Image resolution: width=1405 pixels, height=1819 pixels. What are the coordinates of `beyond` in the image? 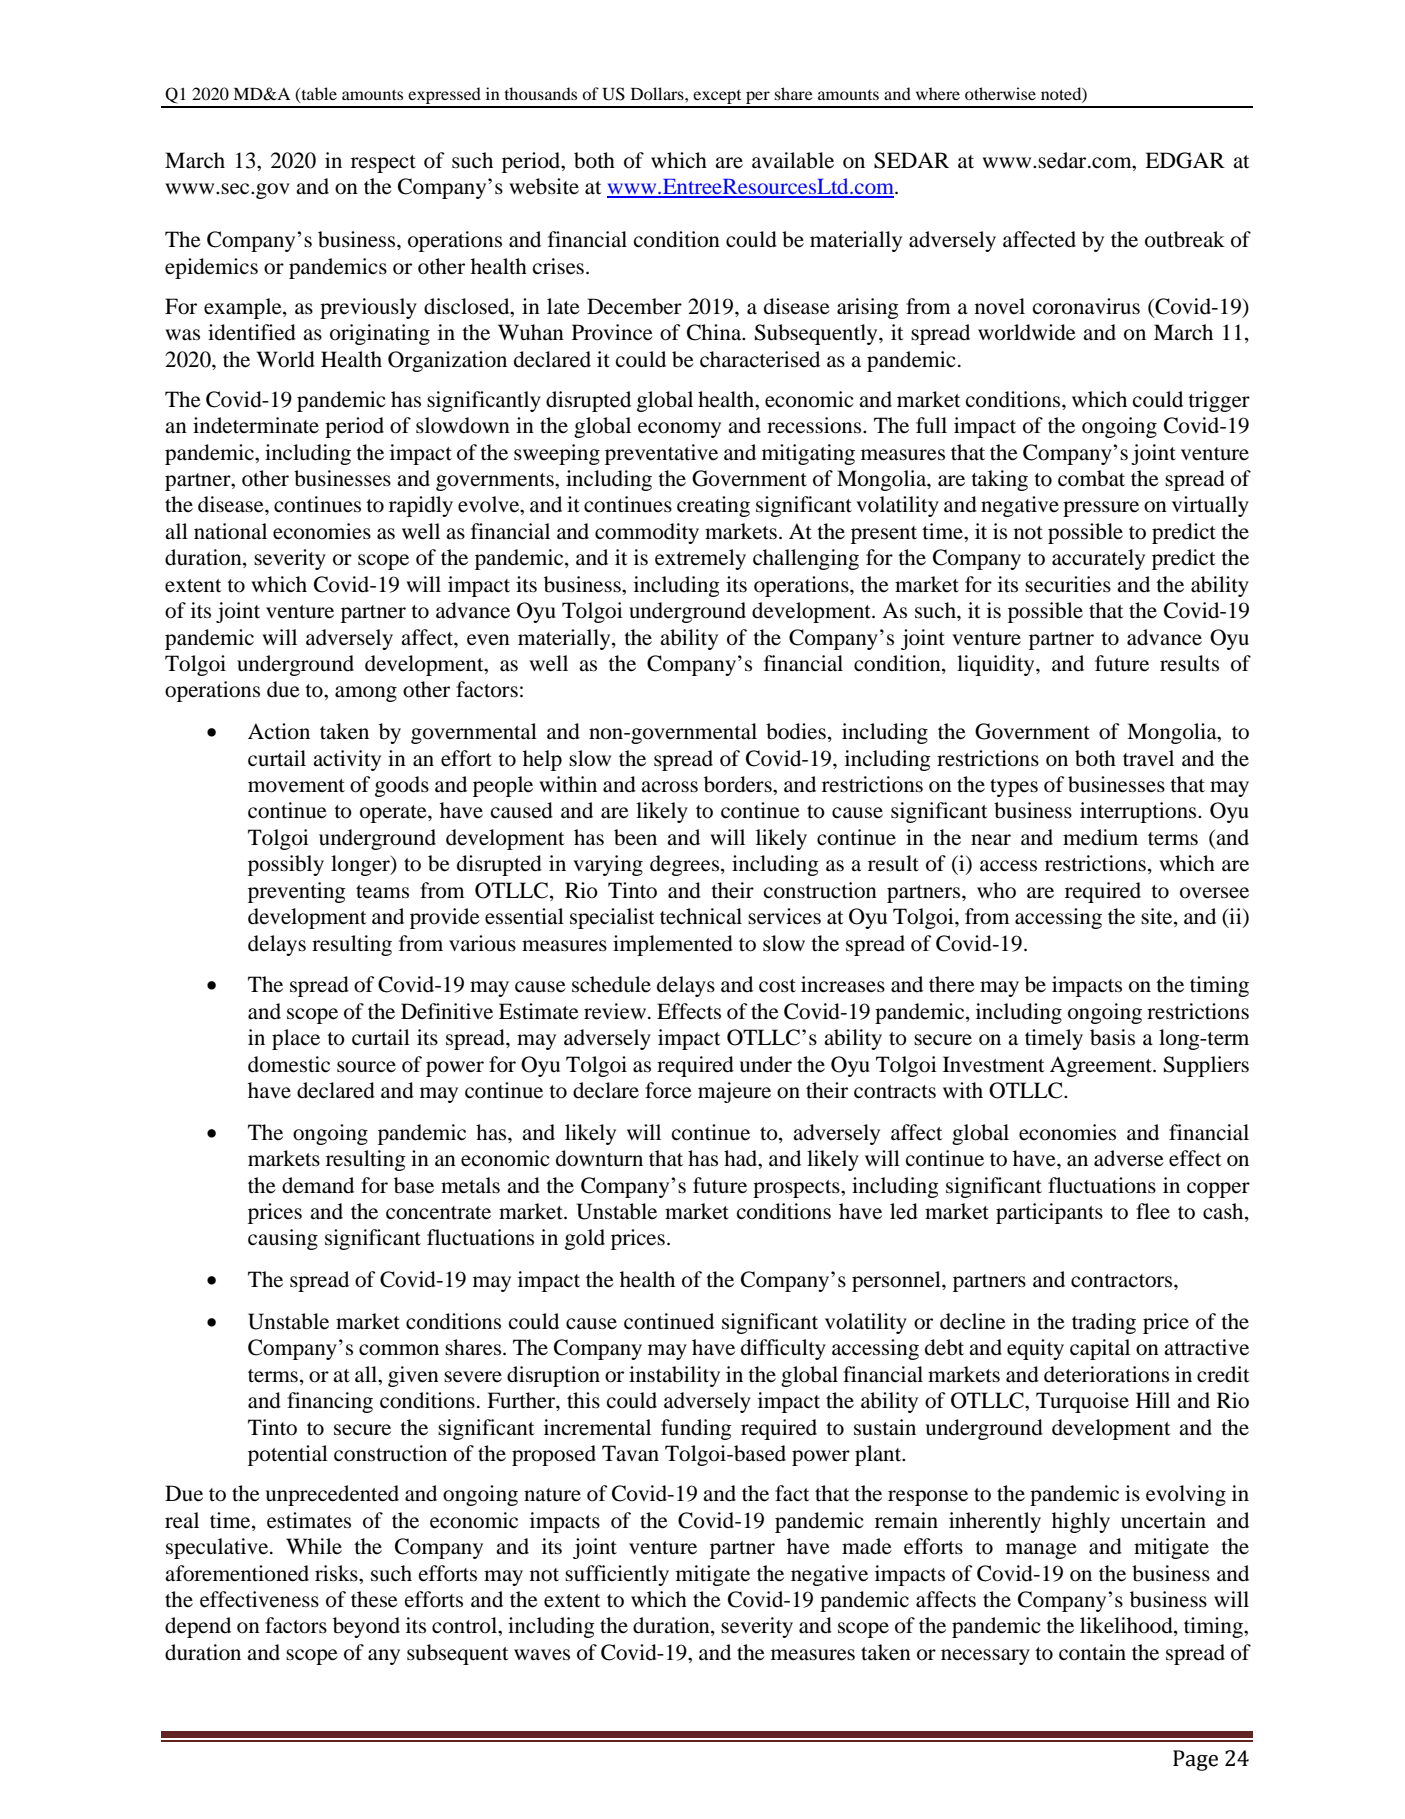 It's located at (366, 1627).
